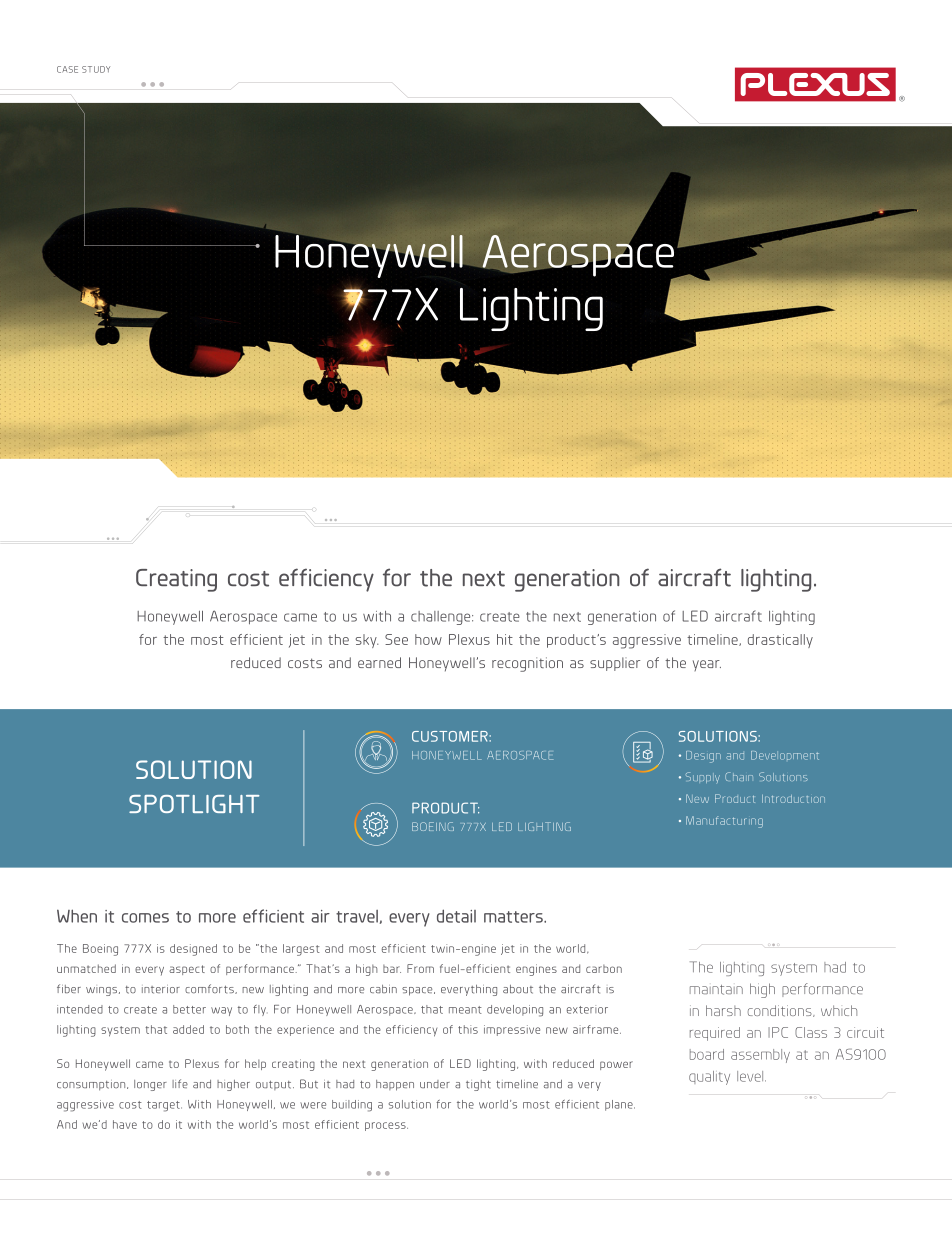  What do you see at coordinates (615, 664) in the document?
I see `supplier` at bounding box center [615, 664].
